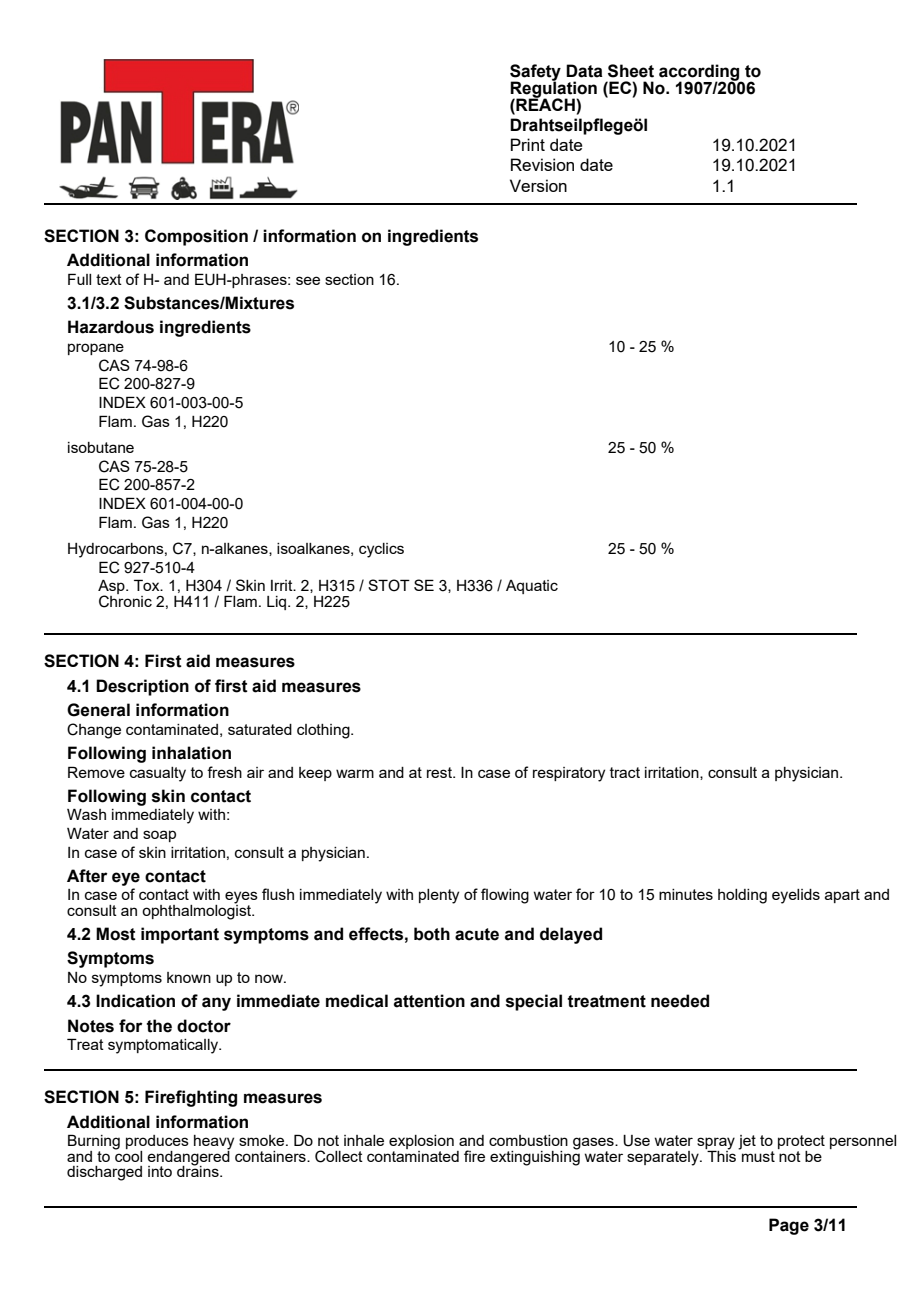 The image size is (924, 1308). I want to click on Sheet, so click(631, 71).
